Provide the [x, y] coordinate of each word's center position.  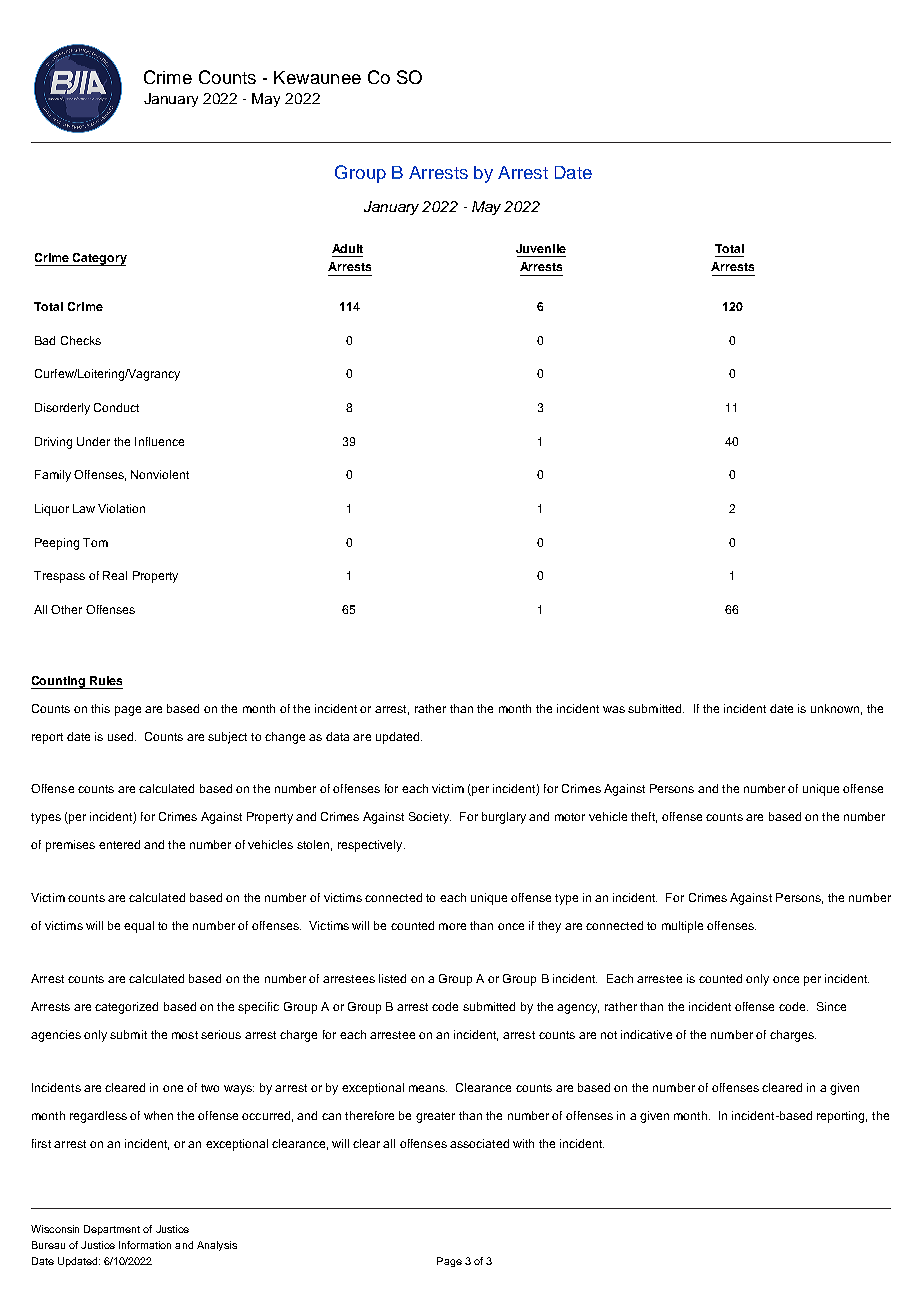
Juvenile [541, 248]
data [337, 736]
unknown [835, 708]
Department [112, 1230]
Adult [347, 248]
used [122, 736]
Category [99, 259]
